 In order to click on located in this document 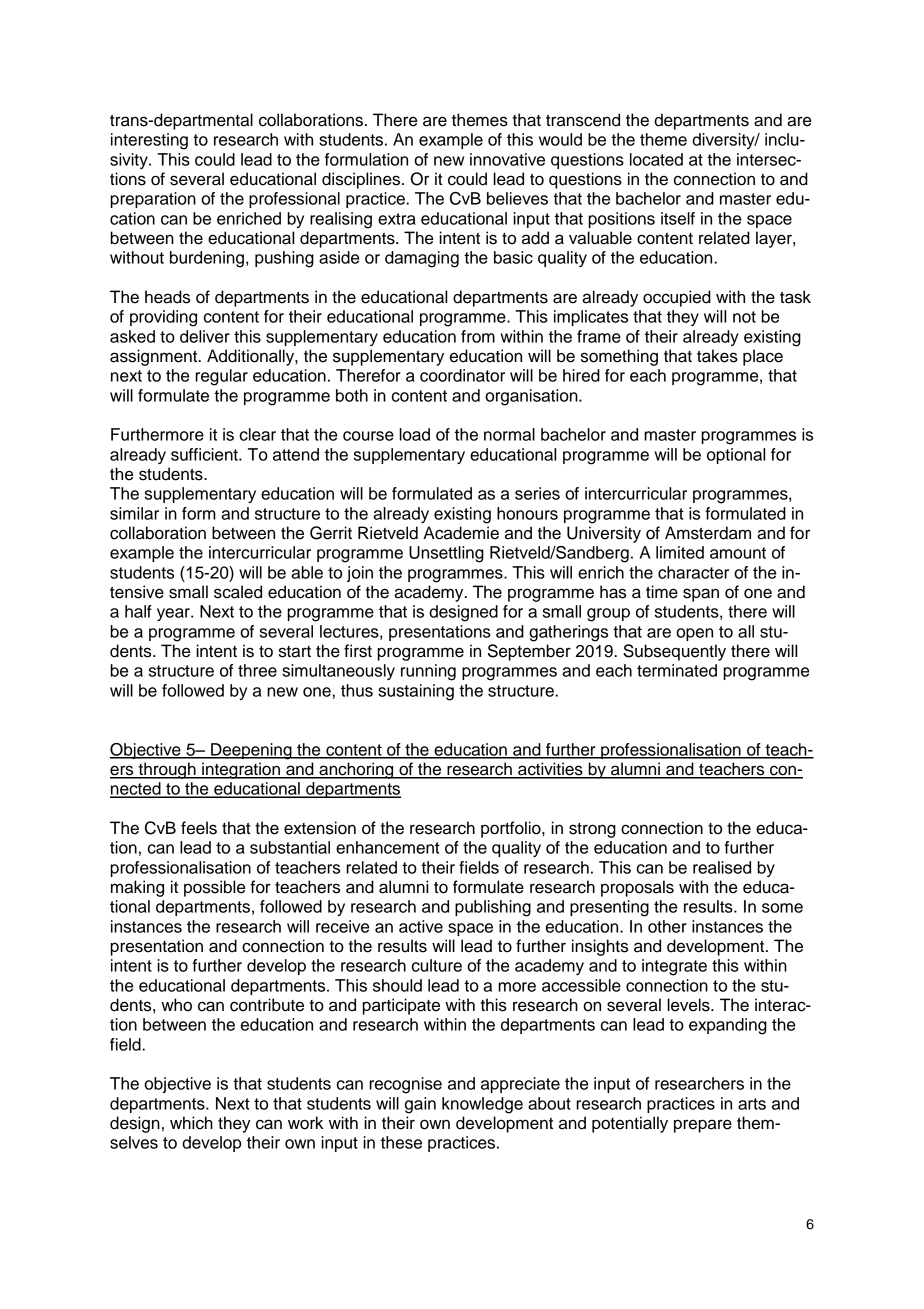, I will do `click(656, 159)`.
